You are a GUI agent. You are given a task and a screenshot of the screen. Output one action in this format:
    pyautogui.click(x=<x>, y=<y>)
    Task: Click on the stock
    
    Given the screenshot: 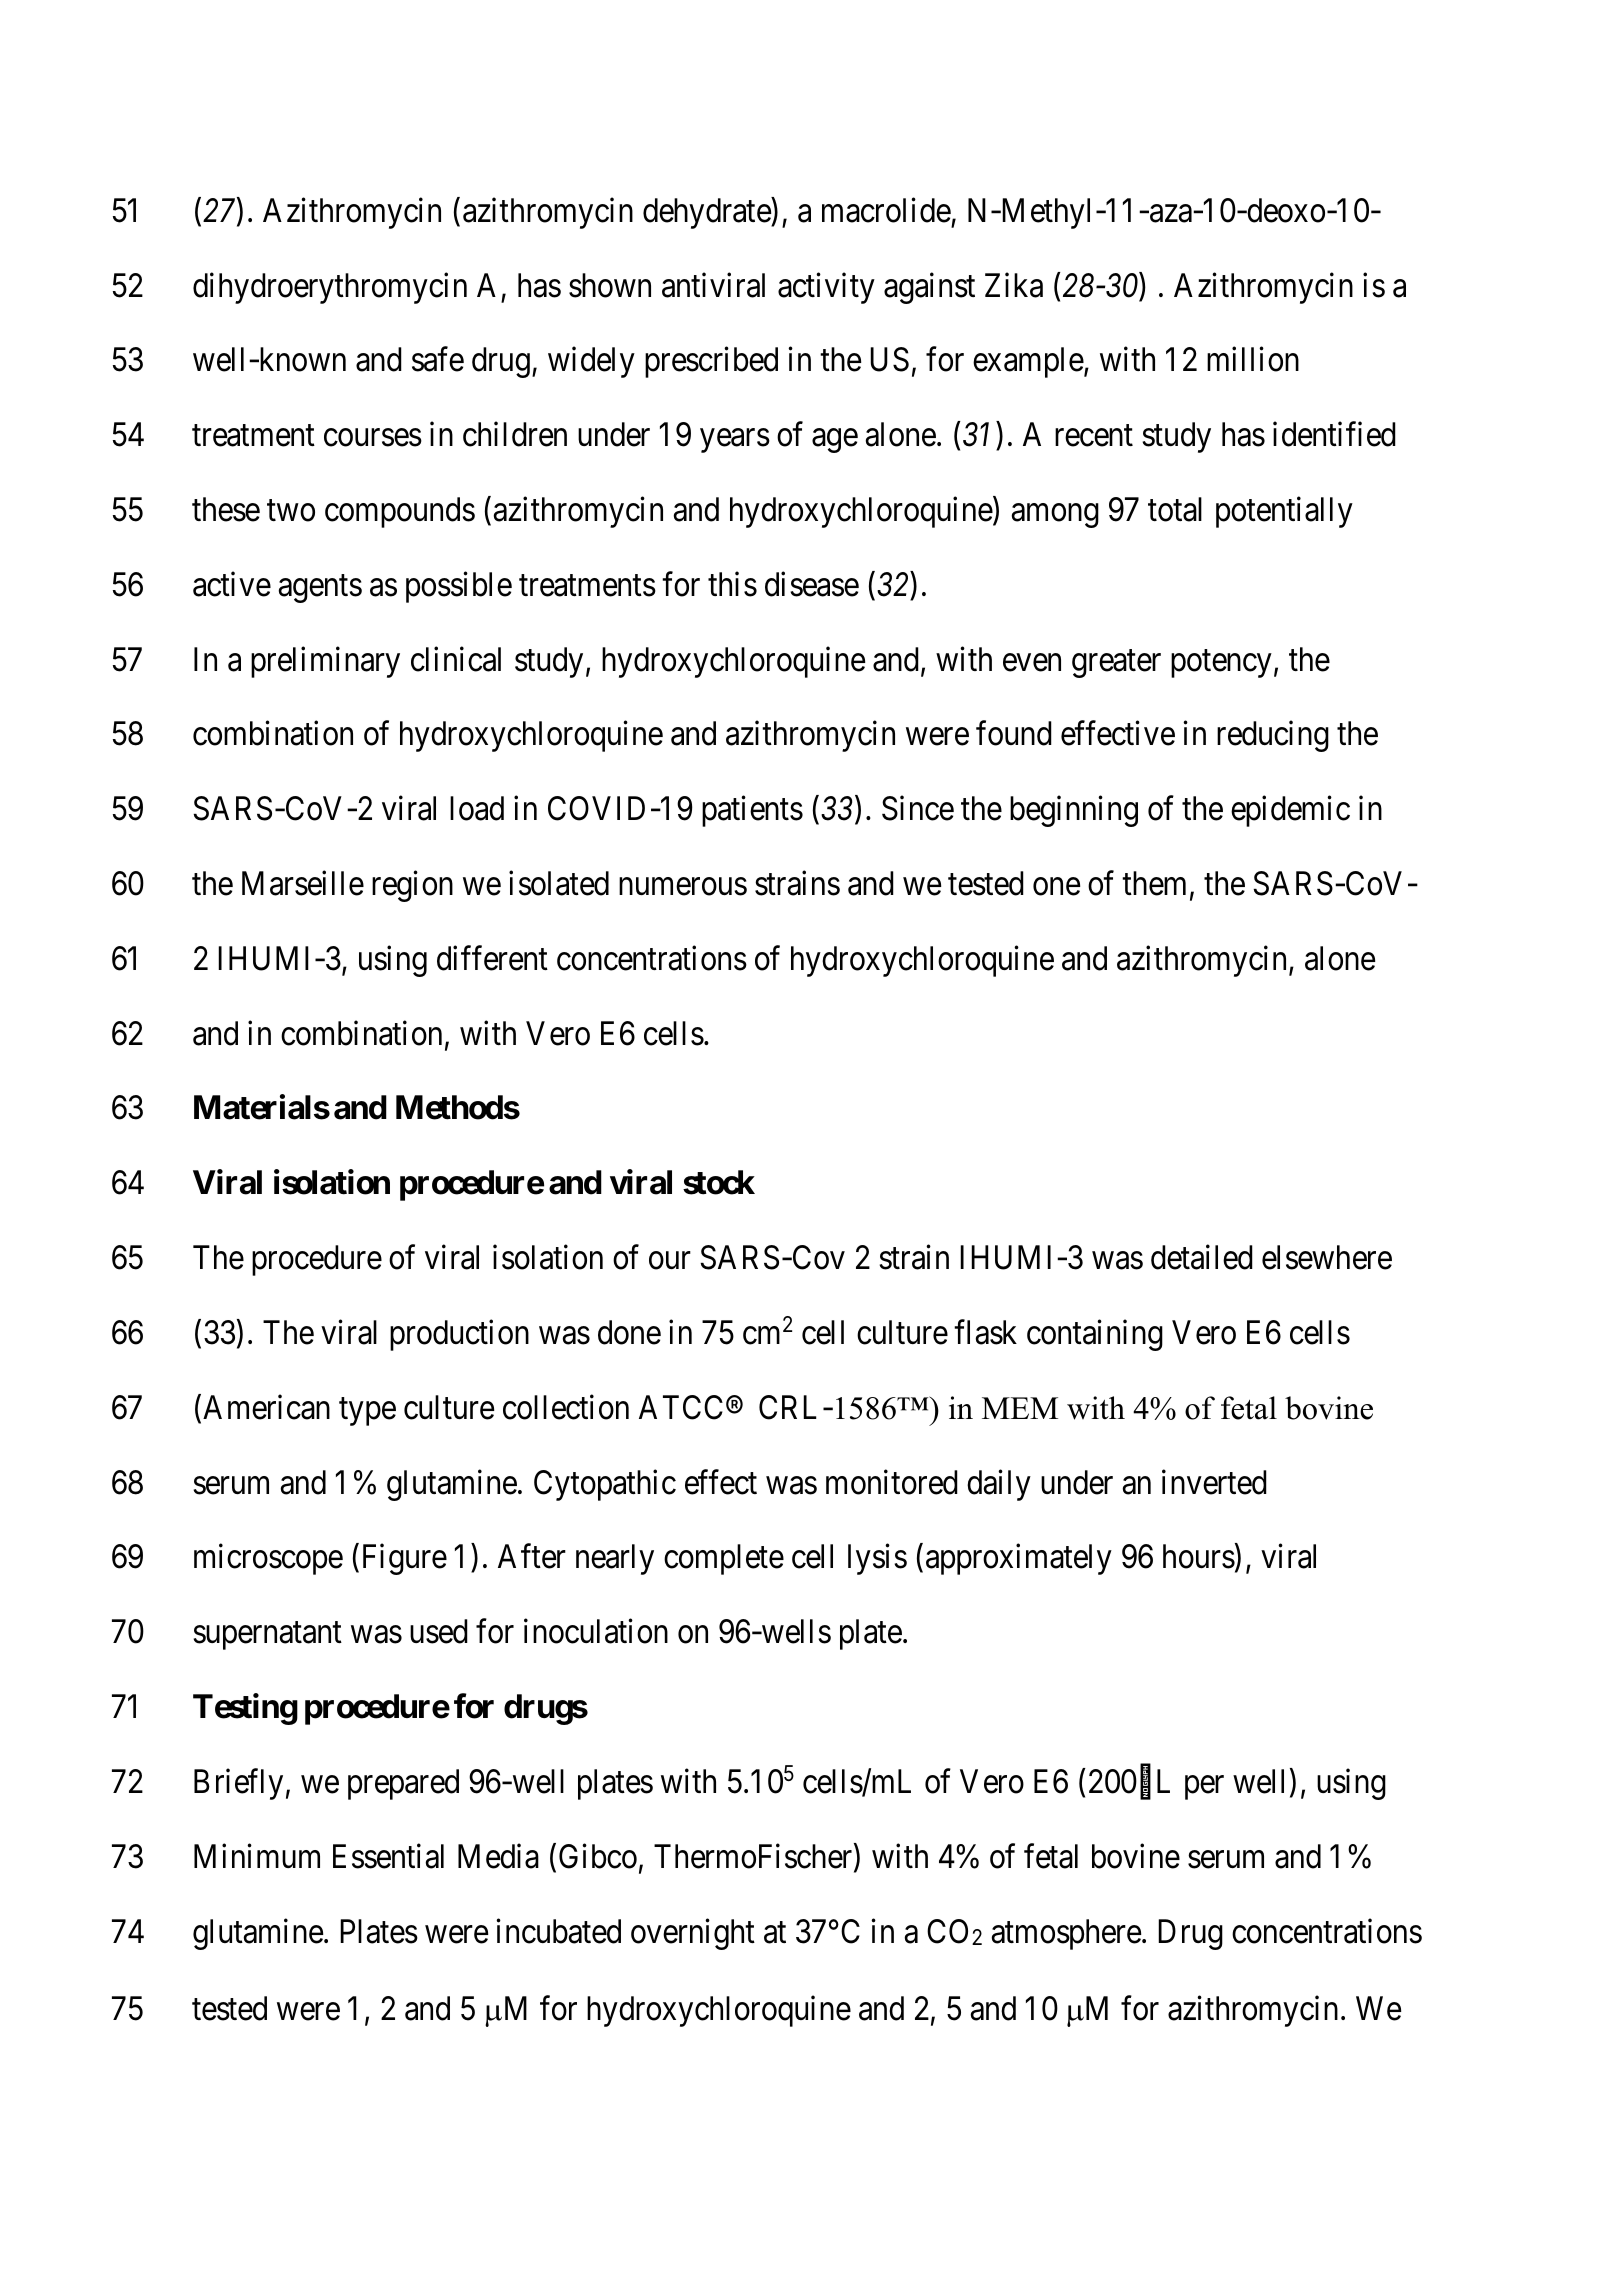 What is the action you would take?
    pyautogui.click(x=719, y=1182)
